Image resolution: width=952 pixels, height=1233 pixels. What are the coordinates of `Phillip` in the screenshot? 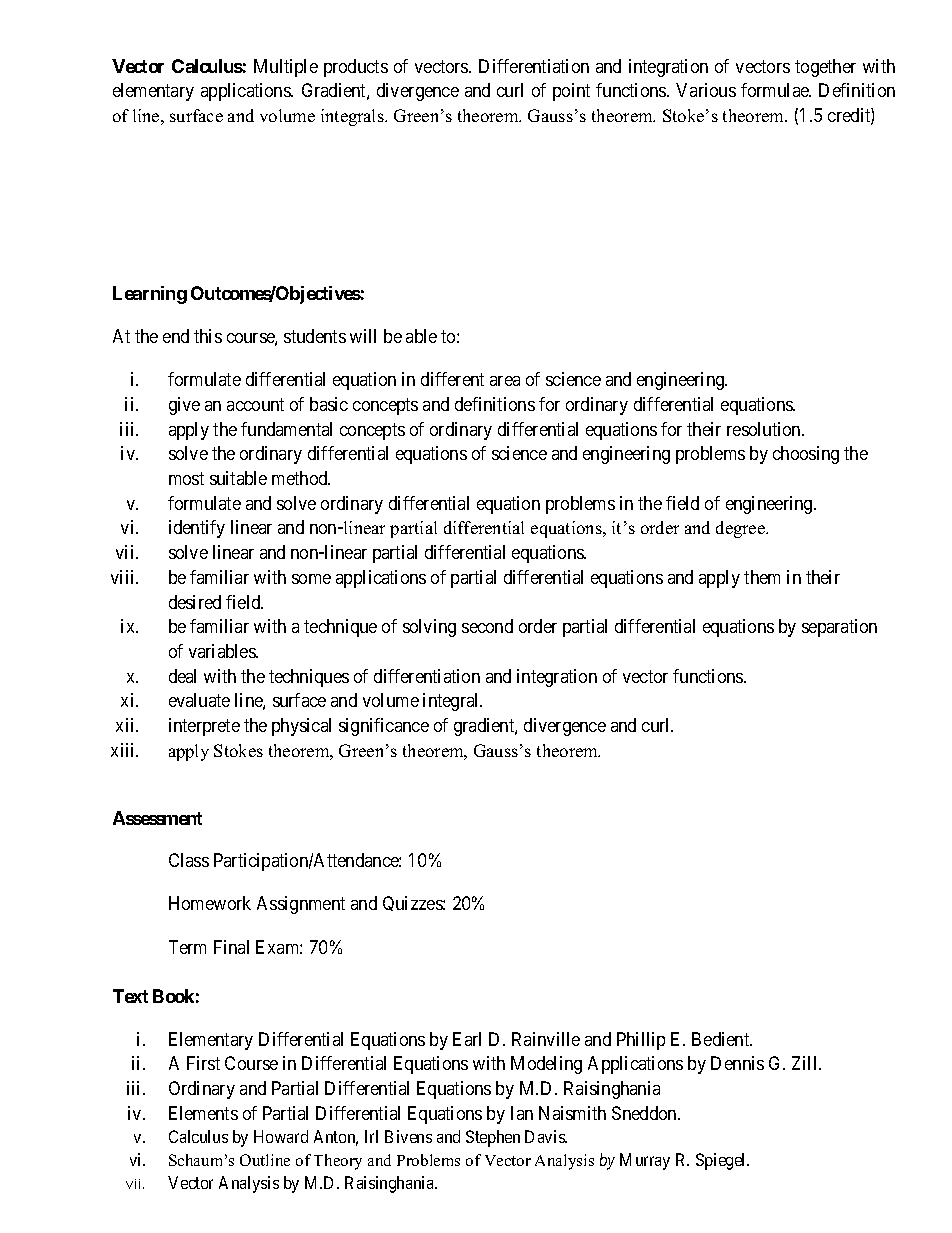 It's located at (641, 1041).
